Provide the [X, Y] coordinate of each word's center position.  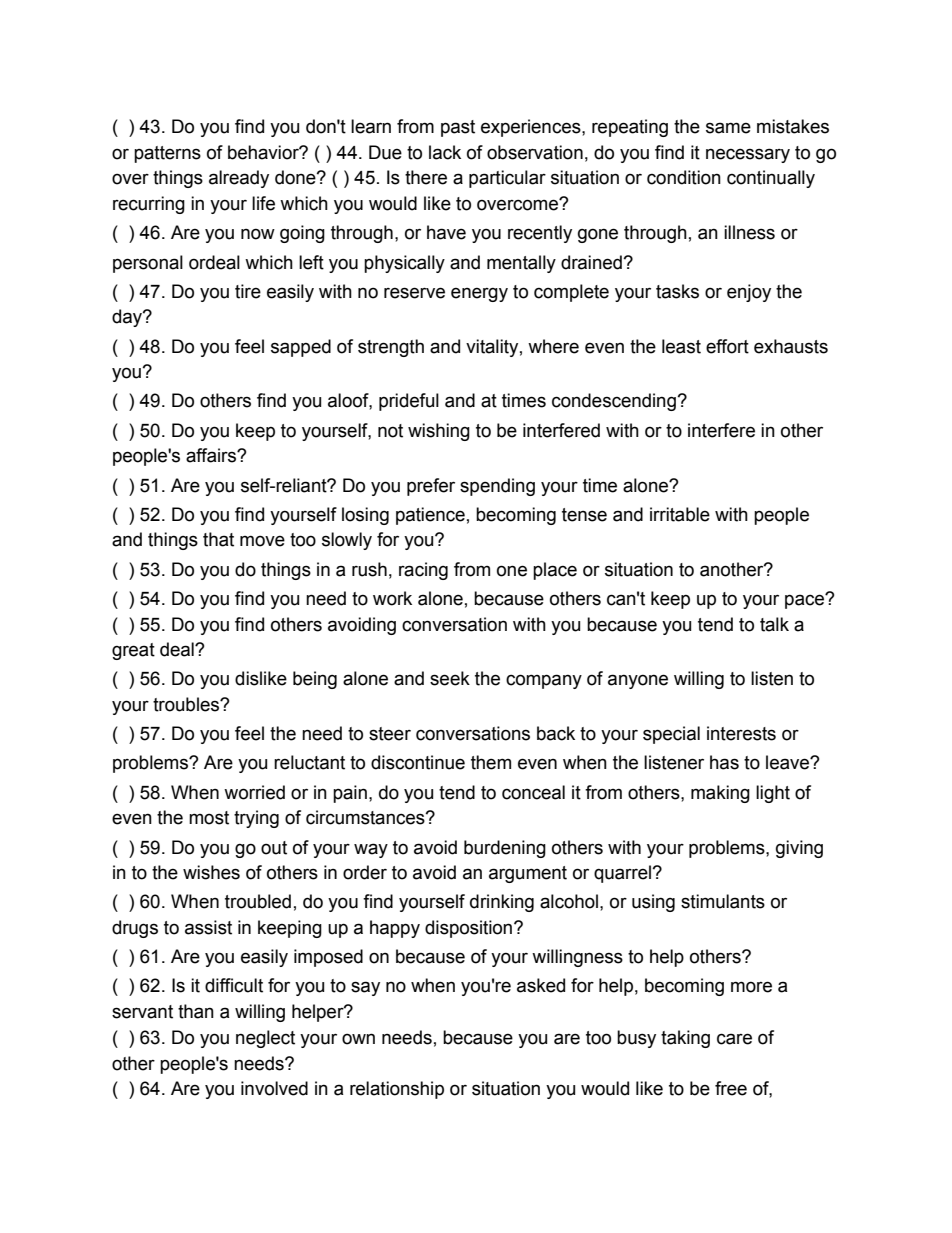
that [218, 539]
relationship [397, 1090]
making [720, 794]
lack [445, 152]
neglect [265, 1039]
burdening [505, 849]
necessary [748, 155]
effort [727, 346]
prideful [409, 402]
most [209, 818]
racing [423, 571]
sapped [301, 348]
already [239, 179]
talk [774, 624]
